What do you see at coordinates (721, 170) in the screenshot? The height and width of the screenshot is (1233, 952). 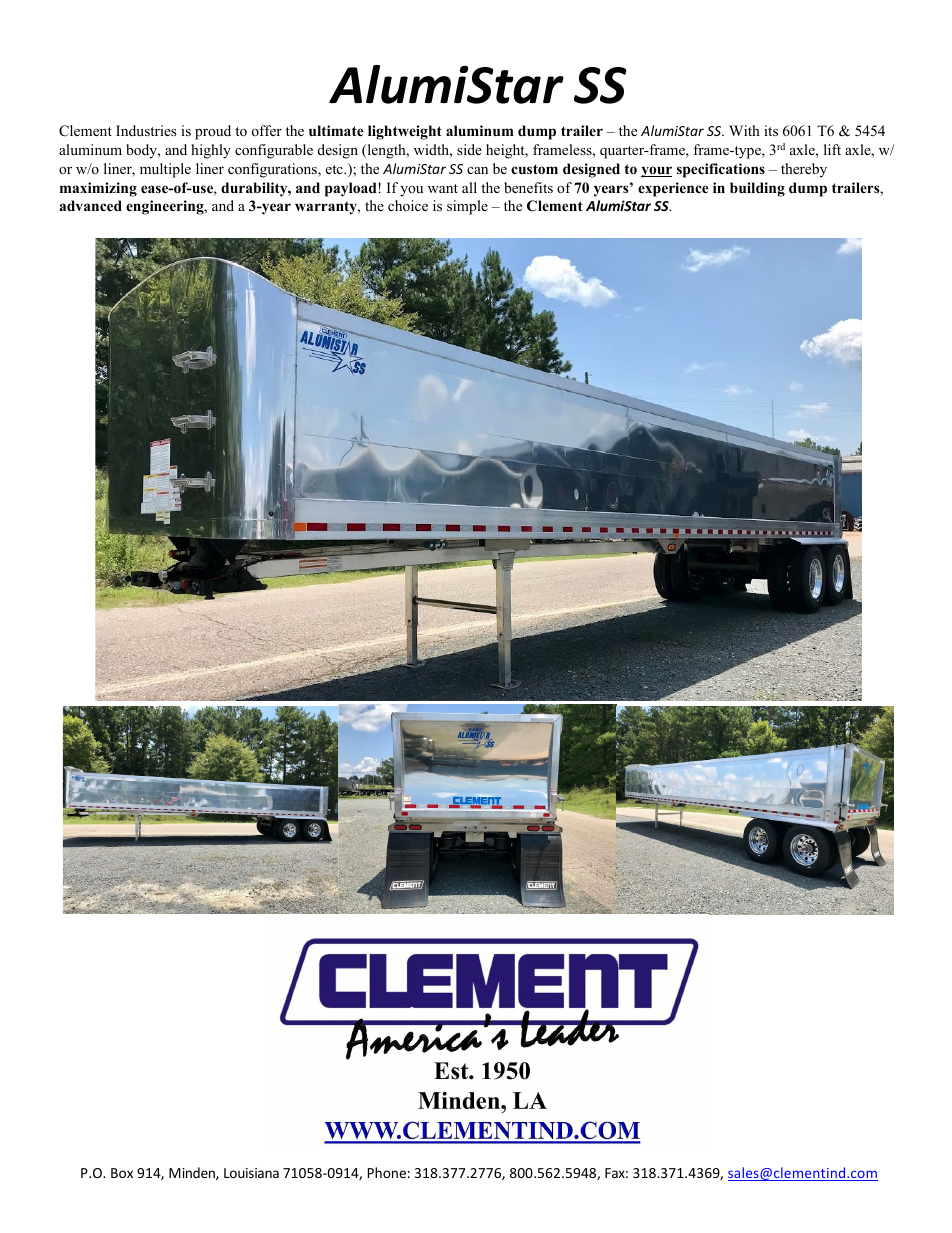 I see `specifications` at bounding box center [721, 170].
